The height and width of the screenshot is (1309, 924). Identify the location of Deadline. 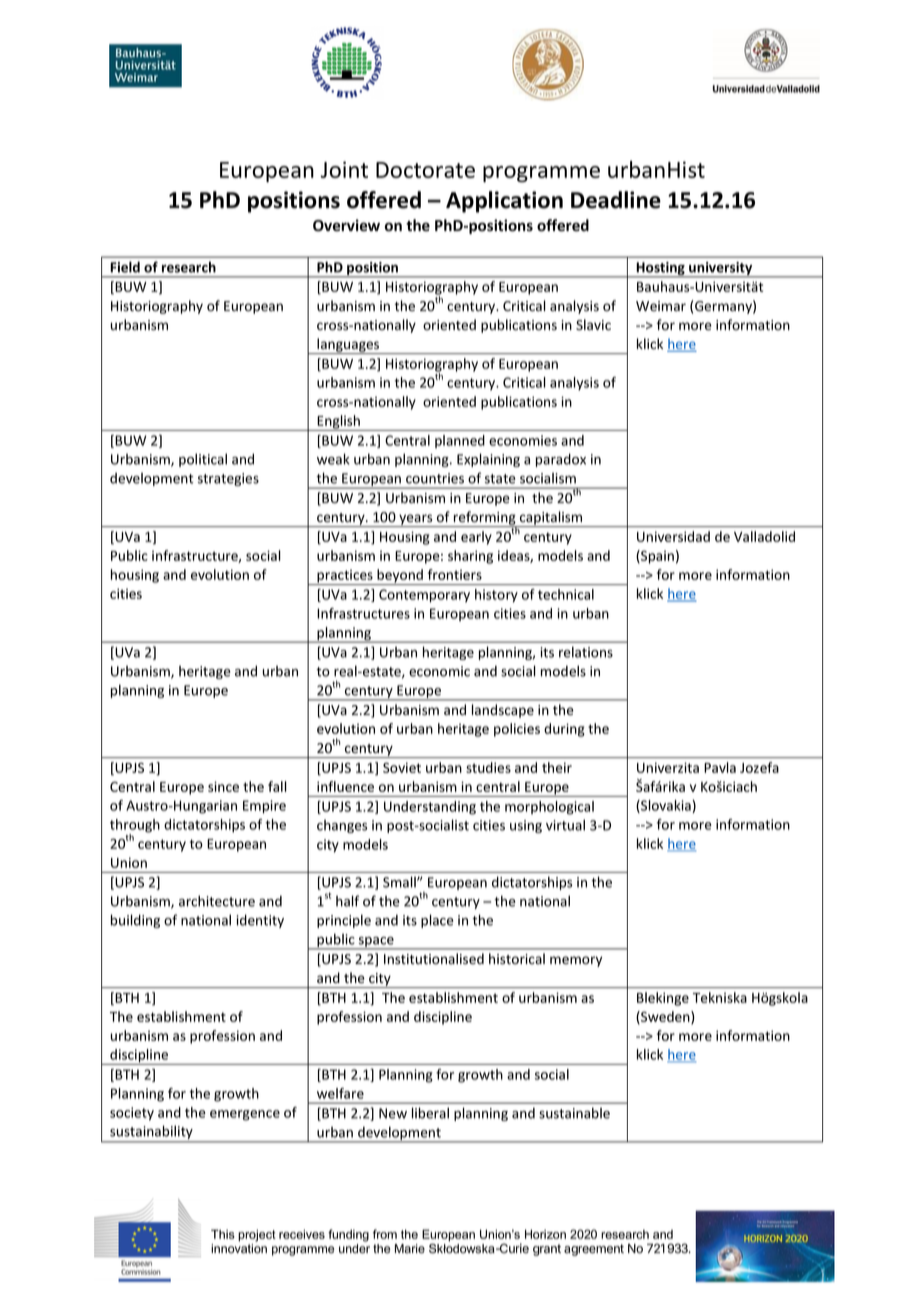
(616, 200).
